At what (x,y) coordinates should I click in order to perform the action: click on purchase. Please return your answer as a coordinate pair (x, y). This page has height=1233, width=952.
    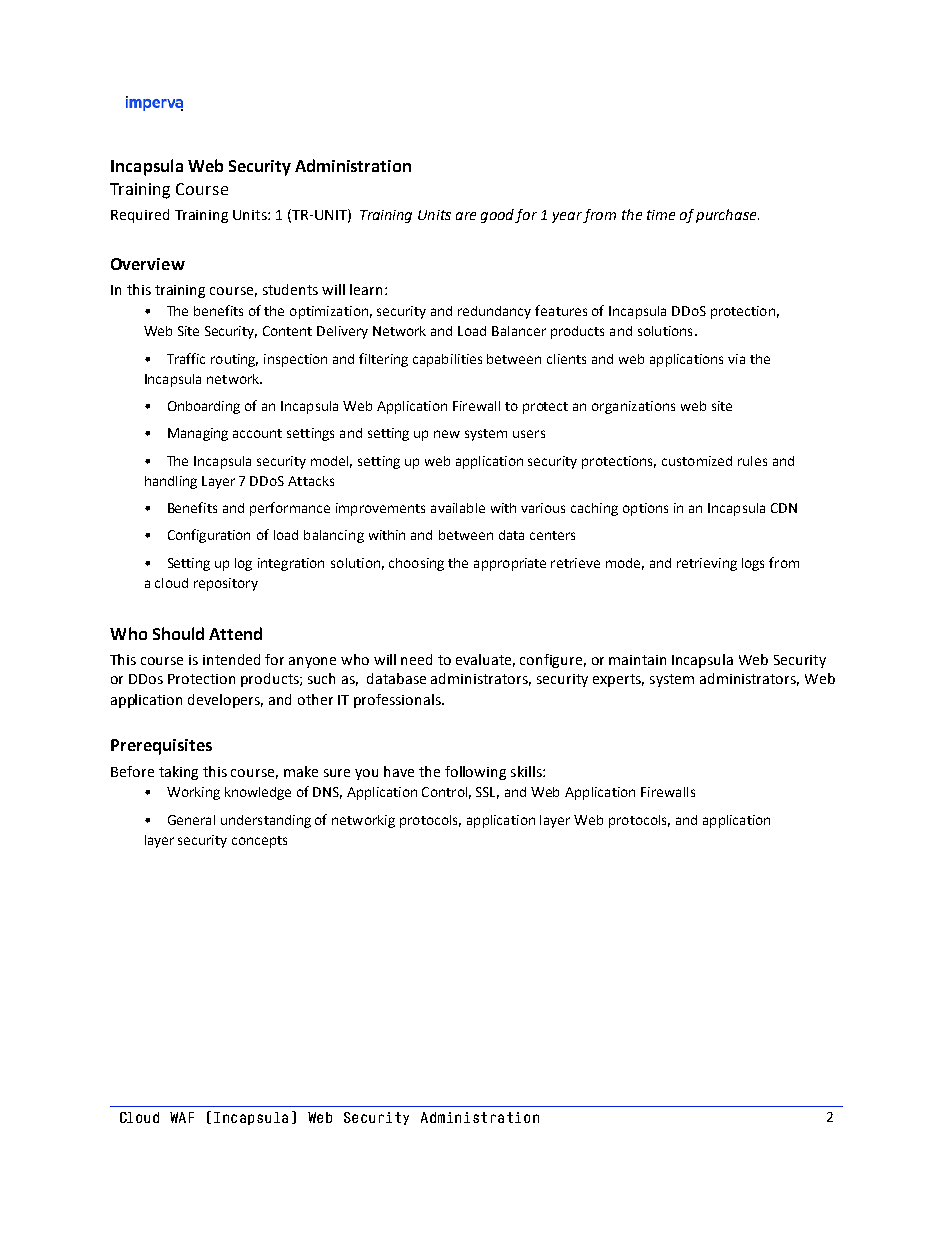
    Looking at the image, I should click on (727, 216).
